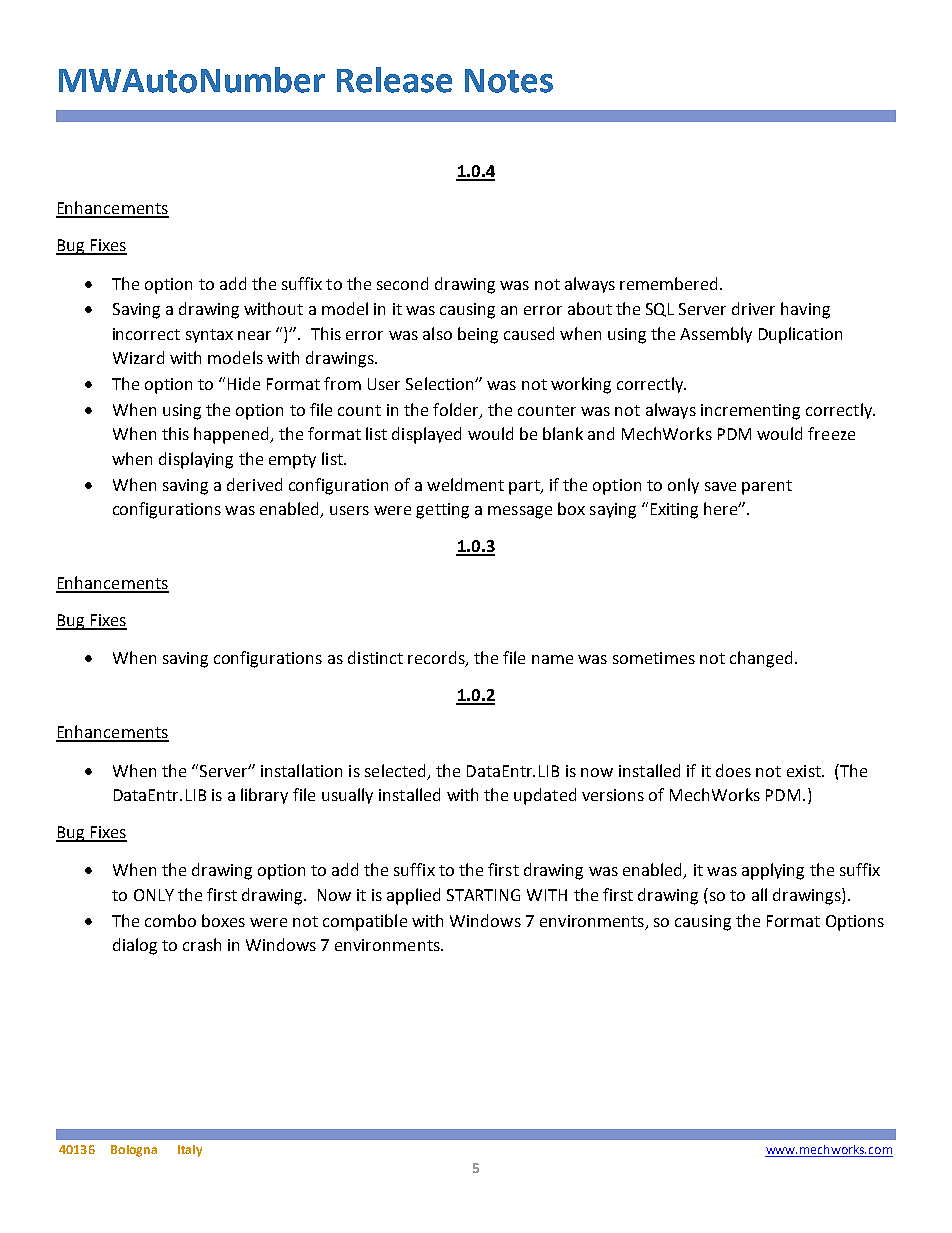 This image has width=952, height=1233. Describe the element at coordinates (509, 81) in the image. I see `Notes` at that location.
